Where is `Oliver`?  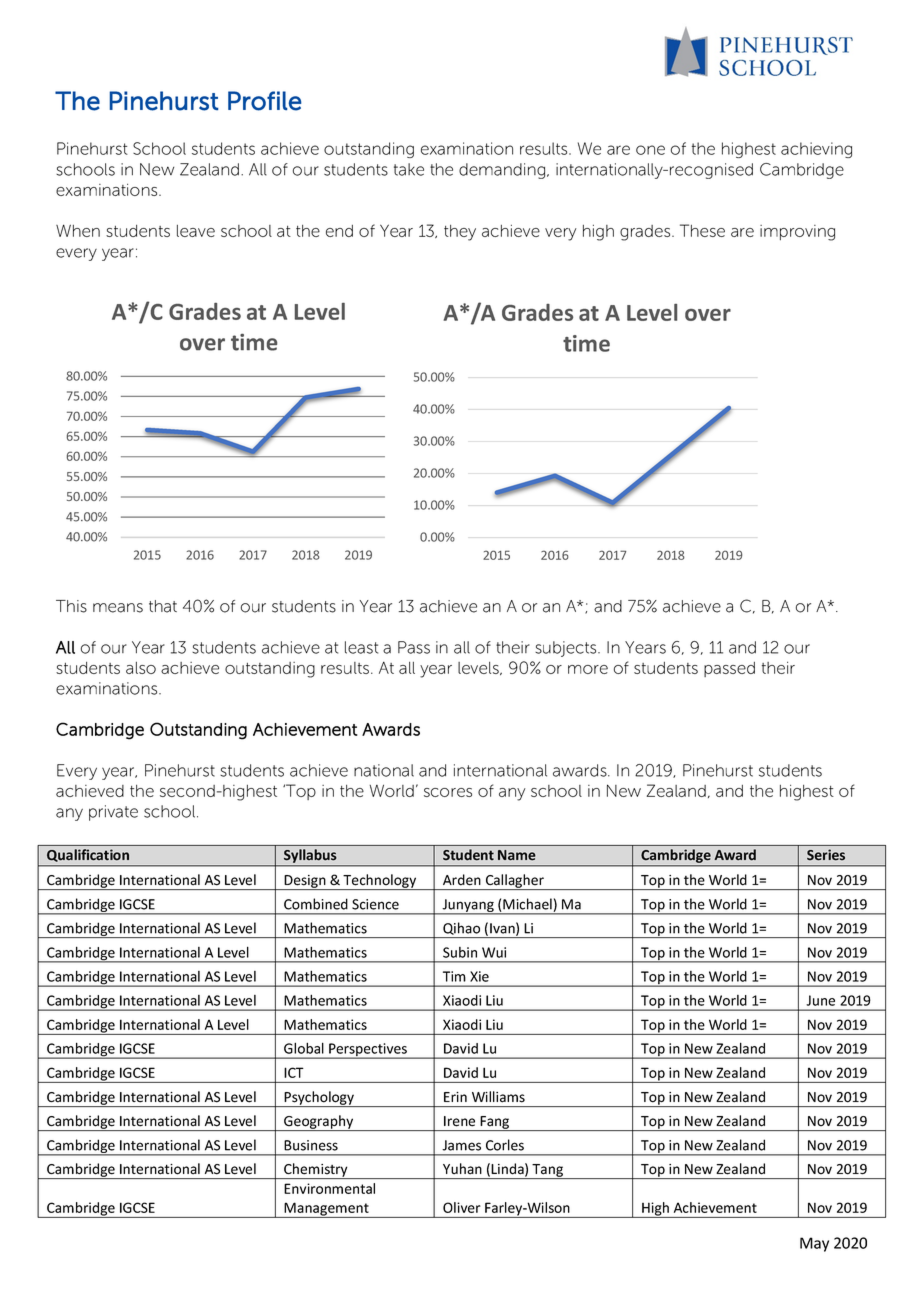 Oliver is located at coordinates (461, 1207).
